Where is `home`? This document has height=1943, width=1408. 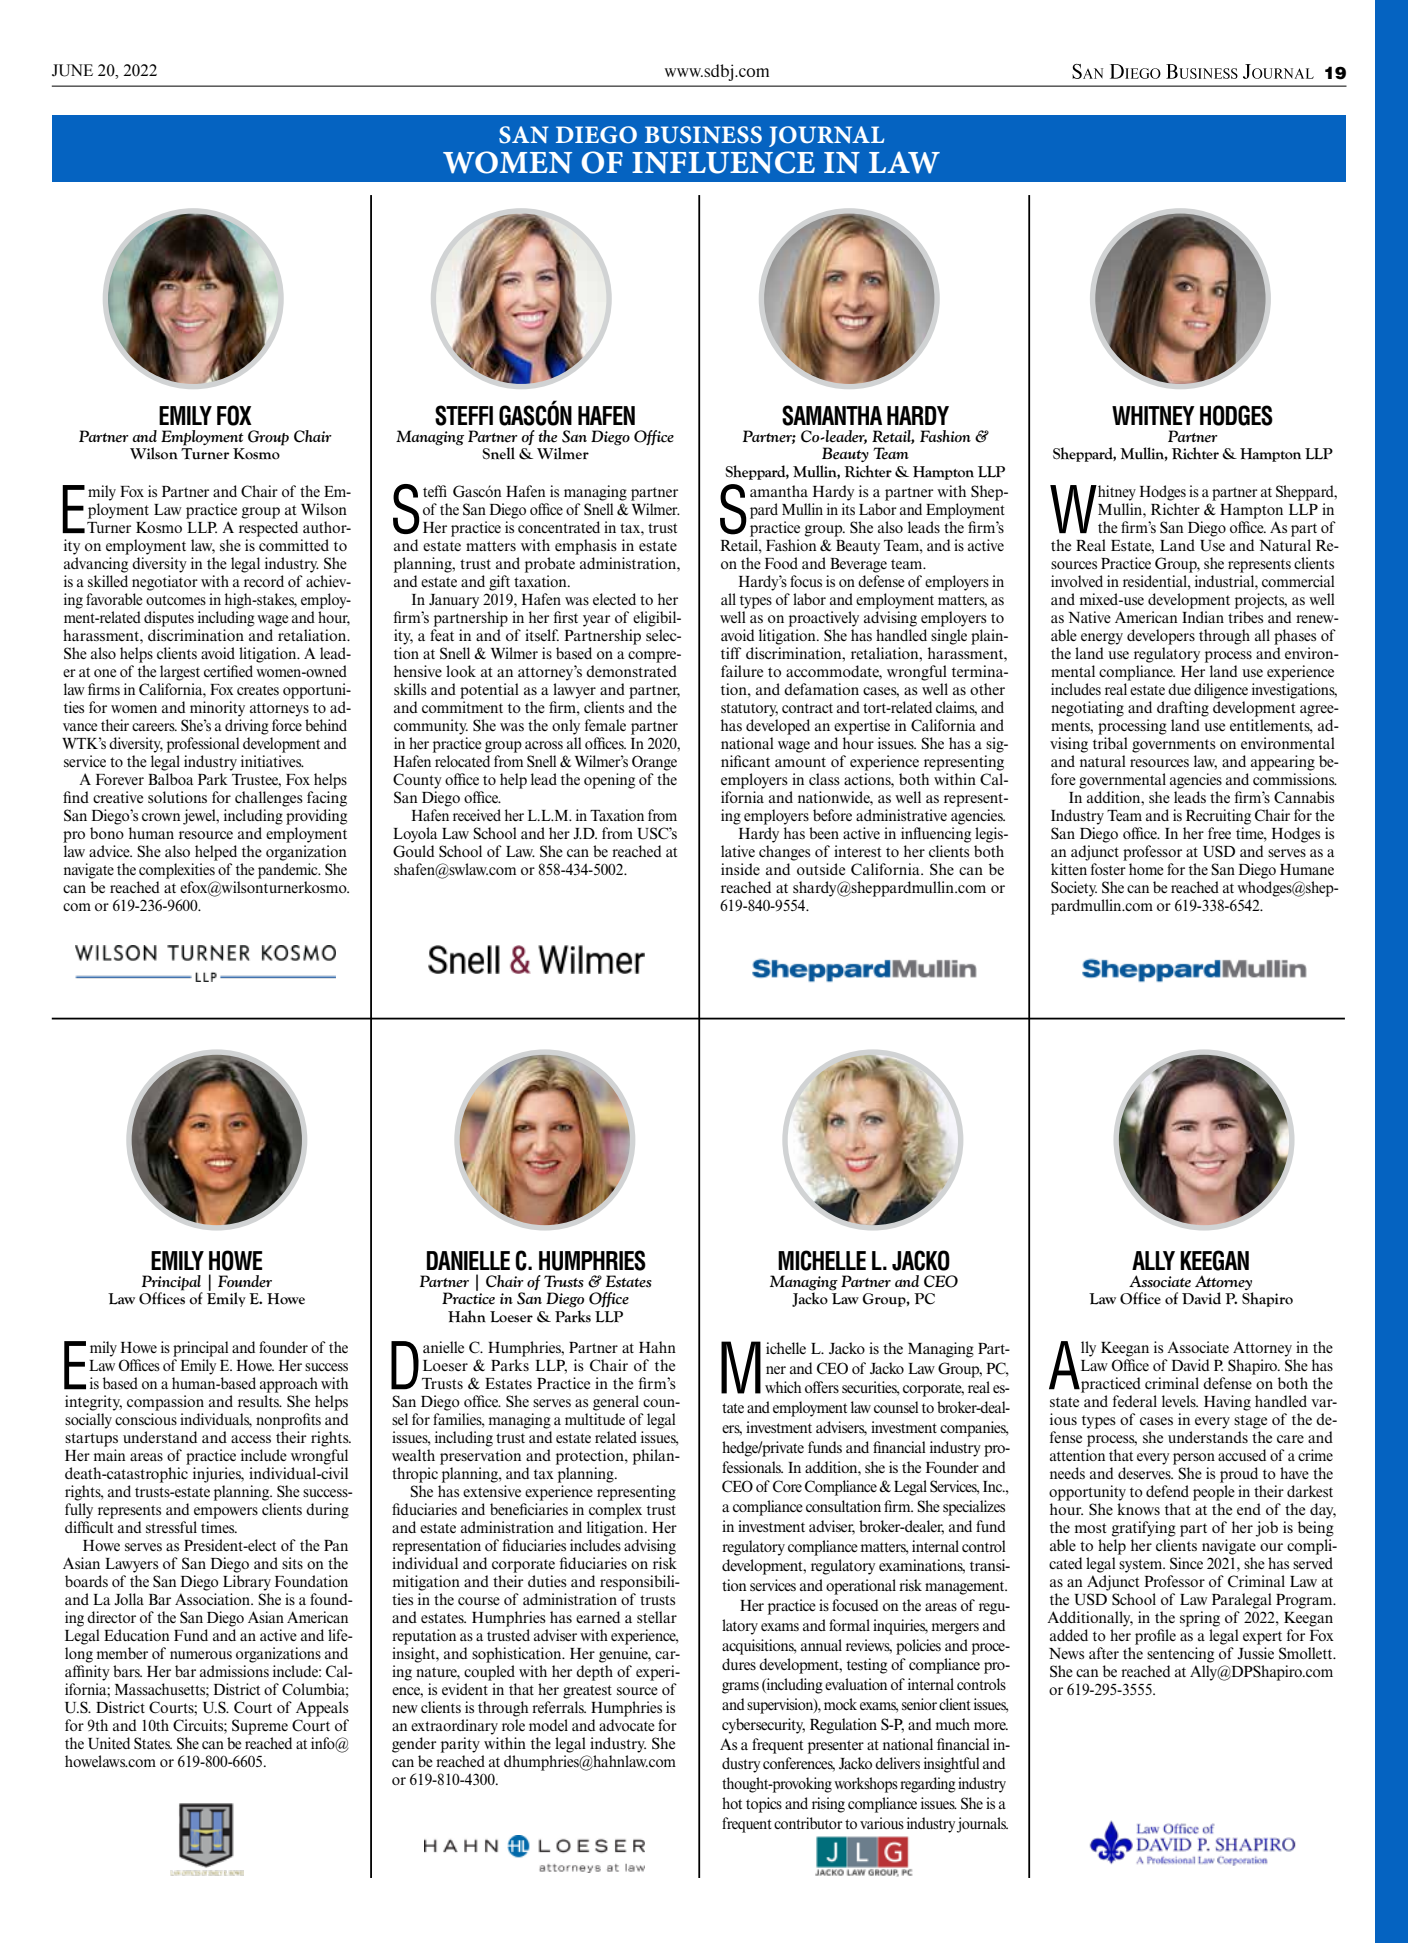 home is located at coordinates (1146, 869).
